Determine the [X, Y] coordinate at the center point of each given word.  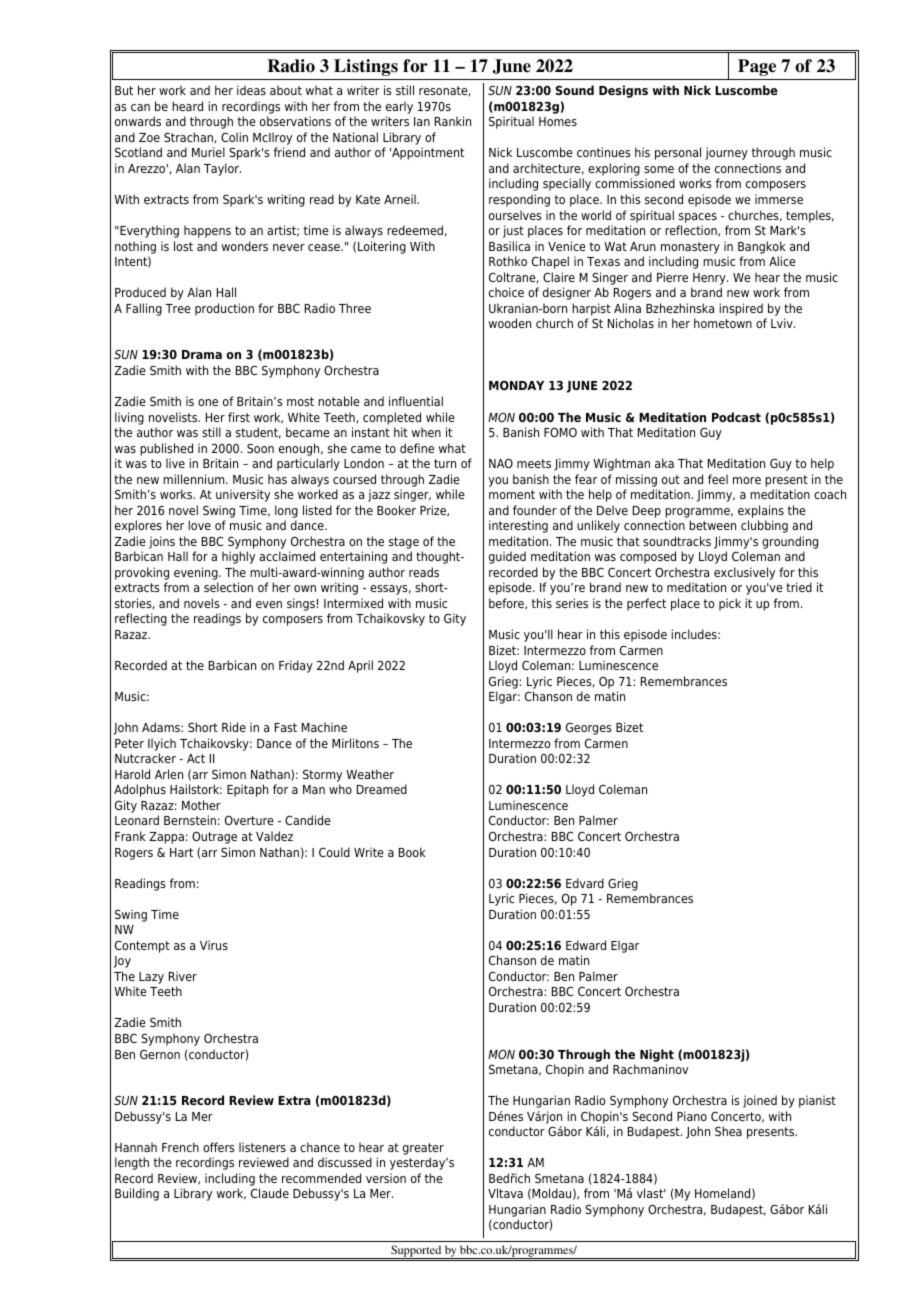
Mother [201, 805]
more [747, 480]
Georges [588, 729]
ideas [251, 90]
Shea [728, 1131]
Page [757, 67]
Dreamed [382, 789]
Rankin [453, 121]
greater [423, 1149]
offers [218, 1147]
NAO [501, 463]
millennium [195, 479]
